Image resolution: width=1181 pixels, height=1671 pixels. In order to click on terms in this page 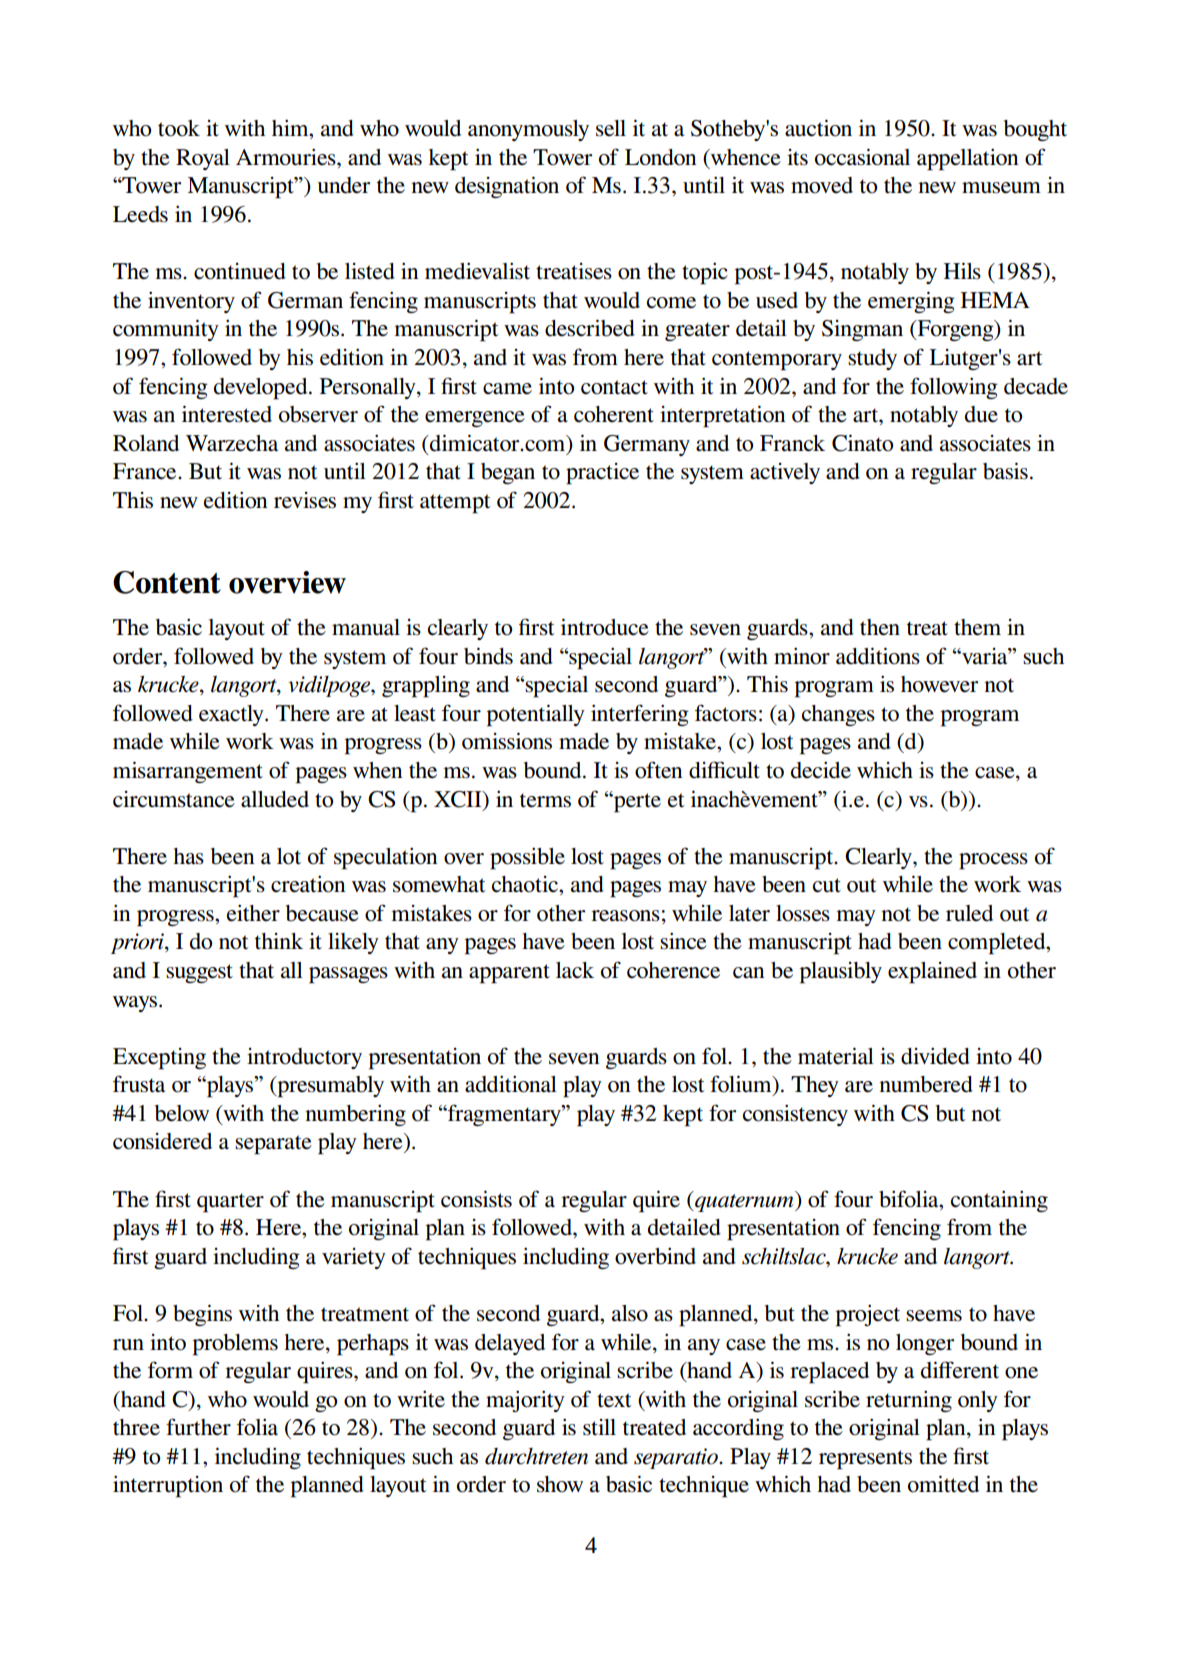, I will do `click(545, 800)`.
